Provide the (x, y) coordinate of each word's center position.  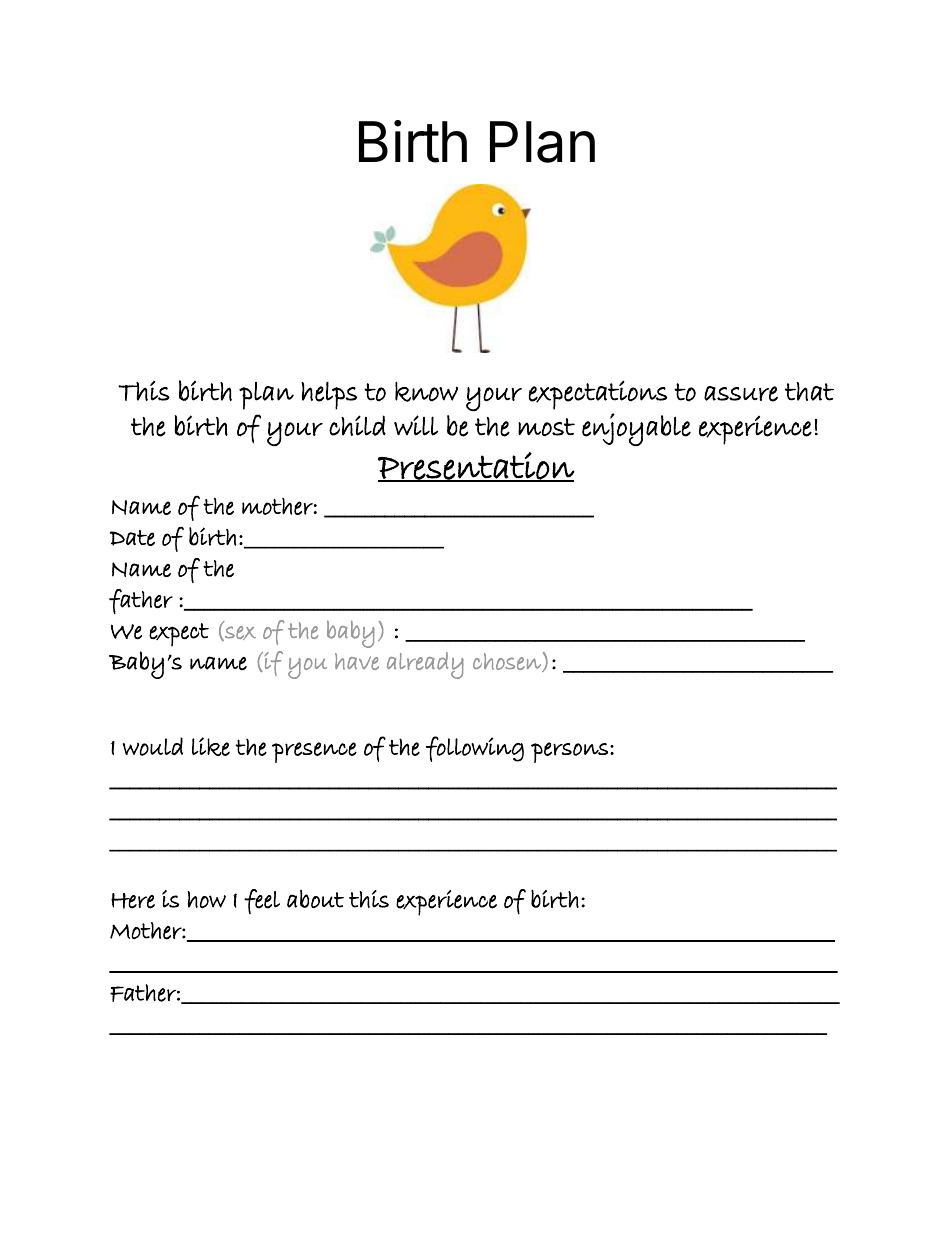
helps (329, 396)
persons (569, 752)
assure (741, 394)
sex (239, 633)
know (426, 392)
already (425, 665)
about (315, 899)
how (206, 899)
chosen (508, 662)
